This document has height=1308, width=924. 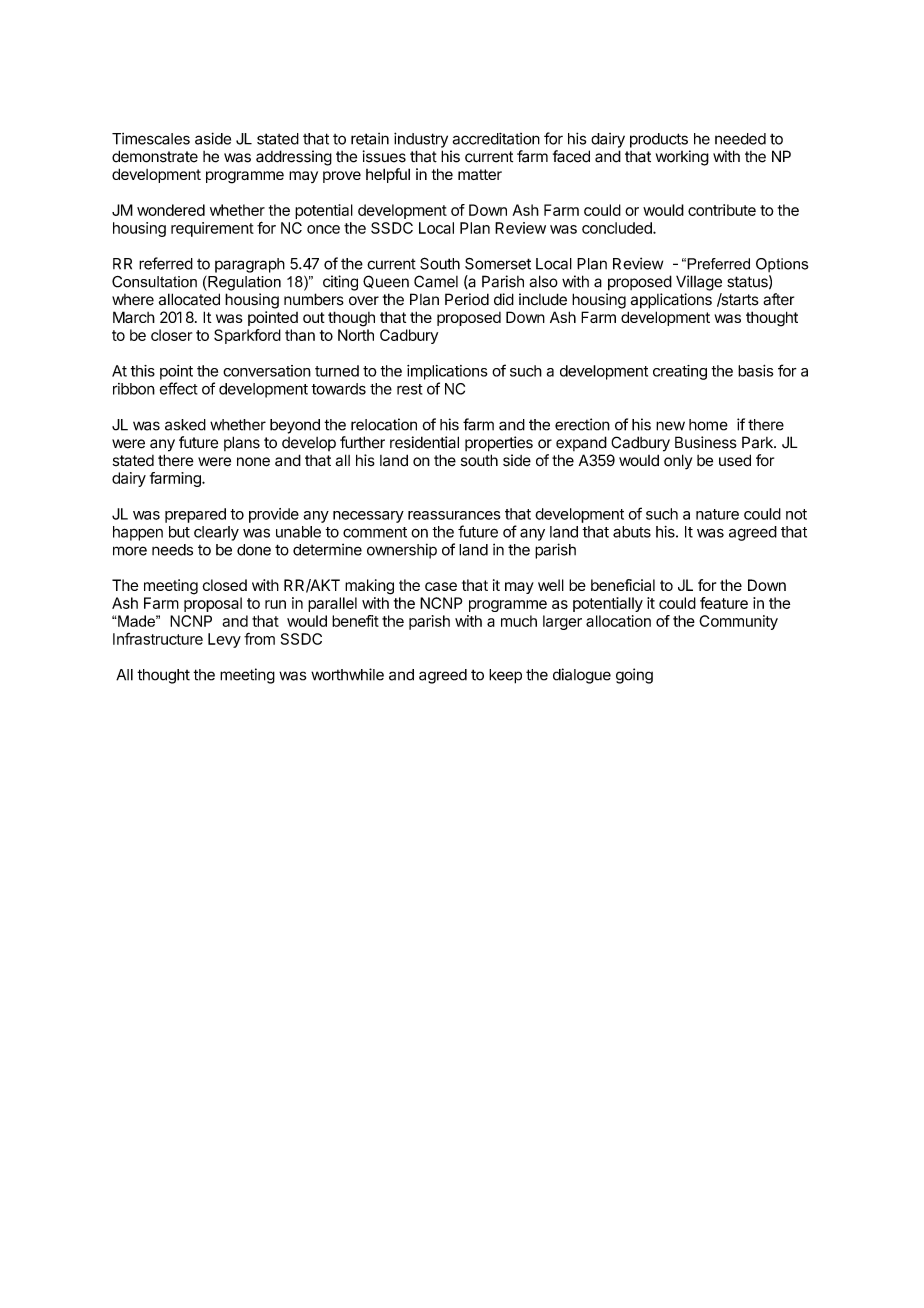 I want to click on abuts, so click(x=632, y=532).
